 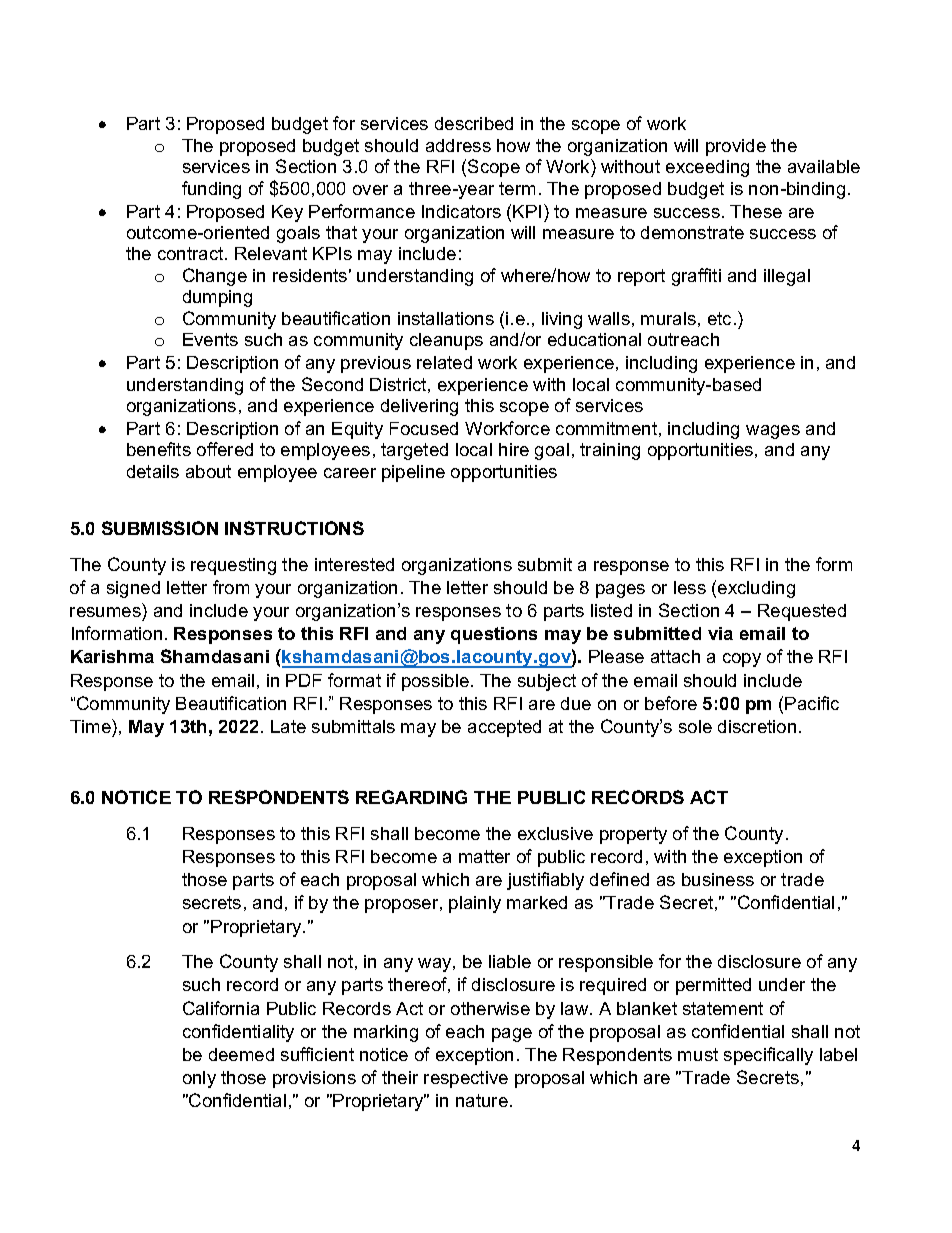 I want to click on questions, so click(x=494, y=635).
